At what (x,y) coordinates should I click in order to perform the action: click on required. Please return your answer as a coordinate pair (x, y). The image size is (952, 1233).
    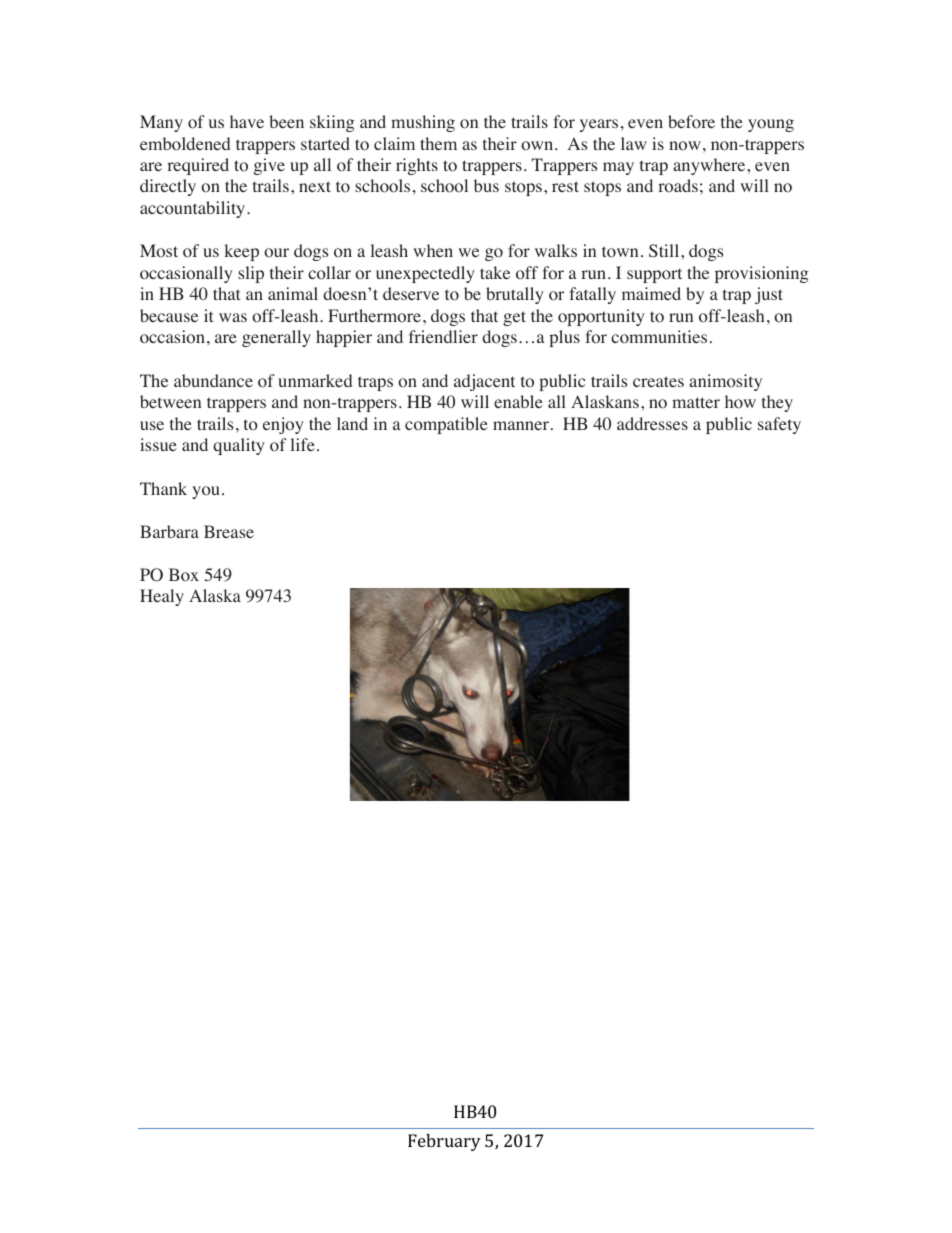
    Looking at the image, I should click on (198, 166).
